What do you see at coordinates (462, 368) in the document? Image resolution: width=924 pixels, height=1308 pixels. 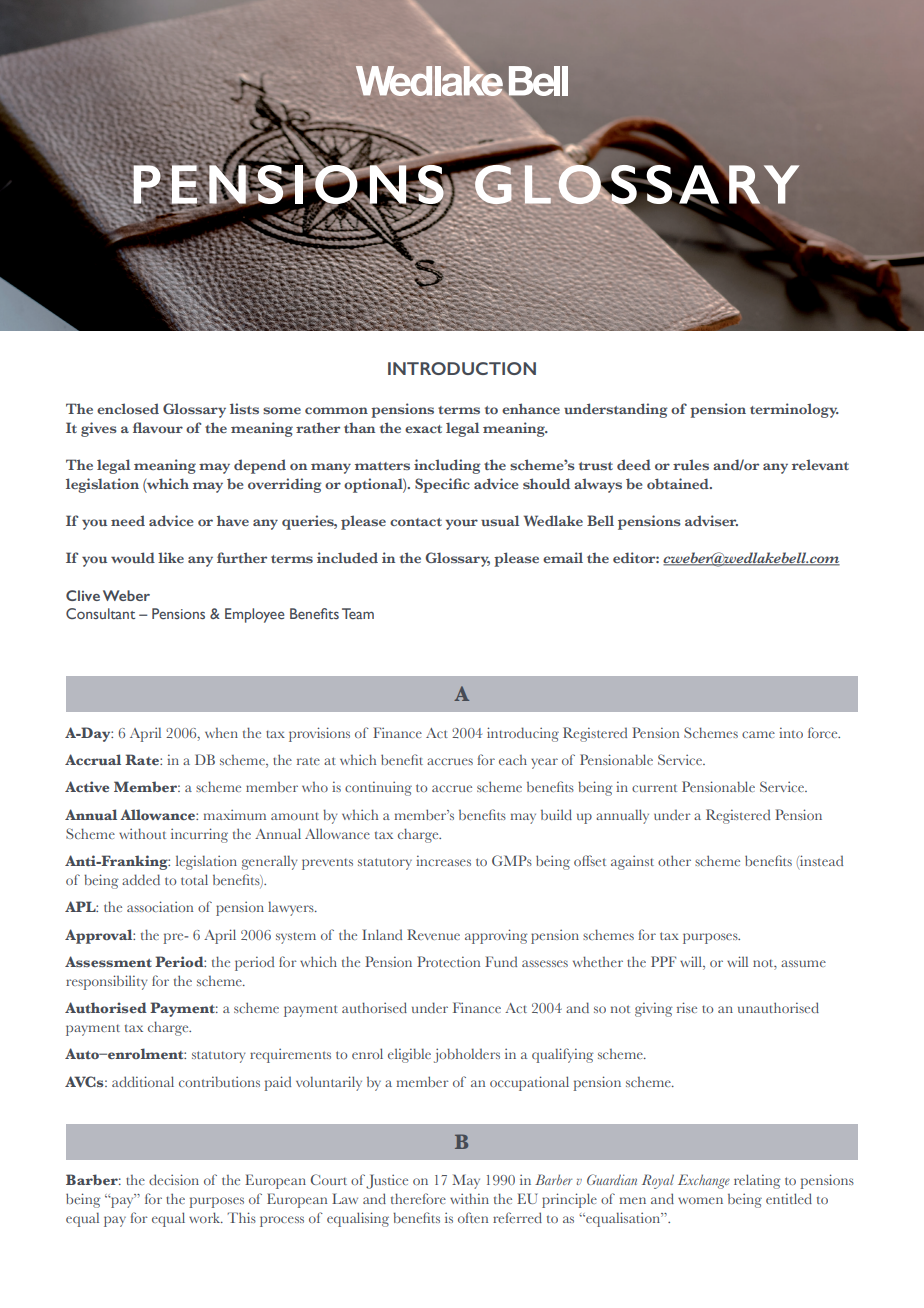 I see `INTRODUCTION` at bounding box center [462, 368].
